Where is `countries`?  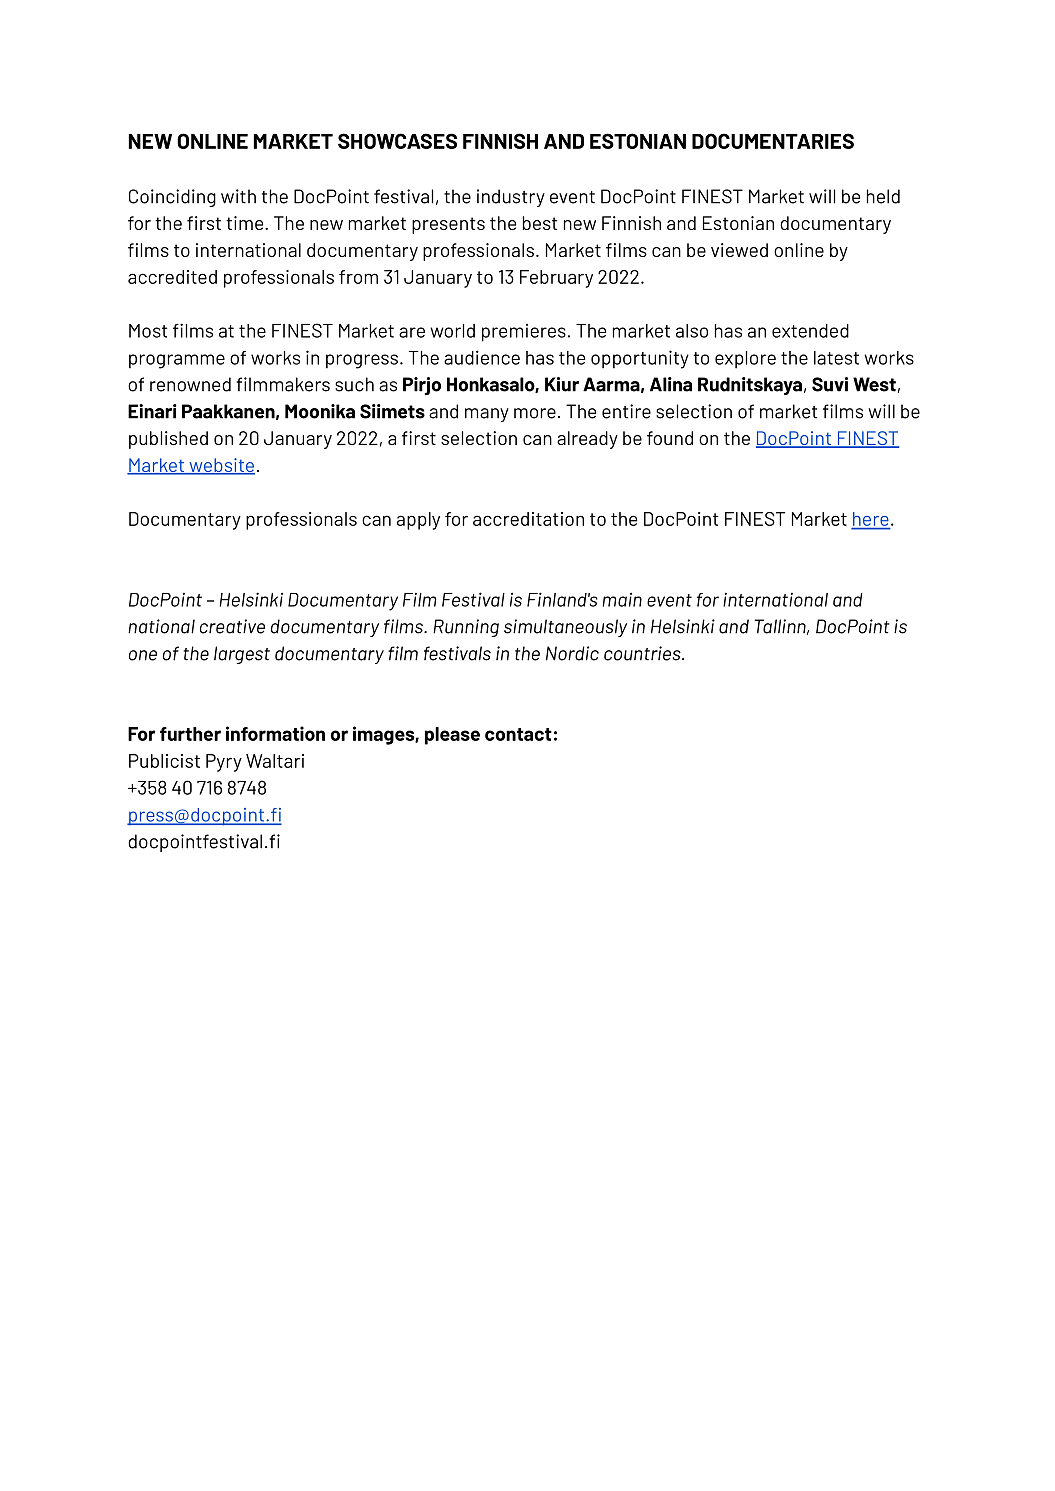 countries is located at coordinates (643, 653).
